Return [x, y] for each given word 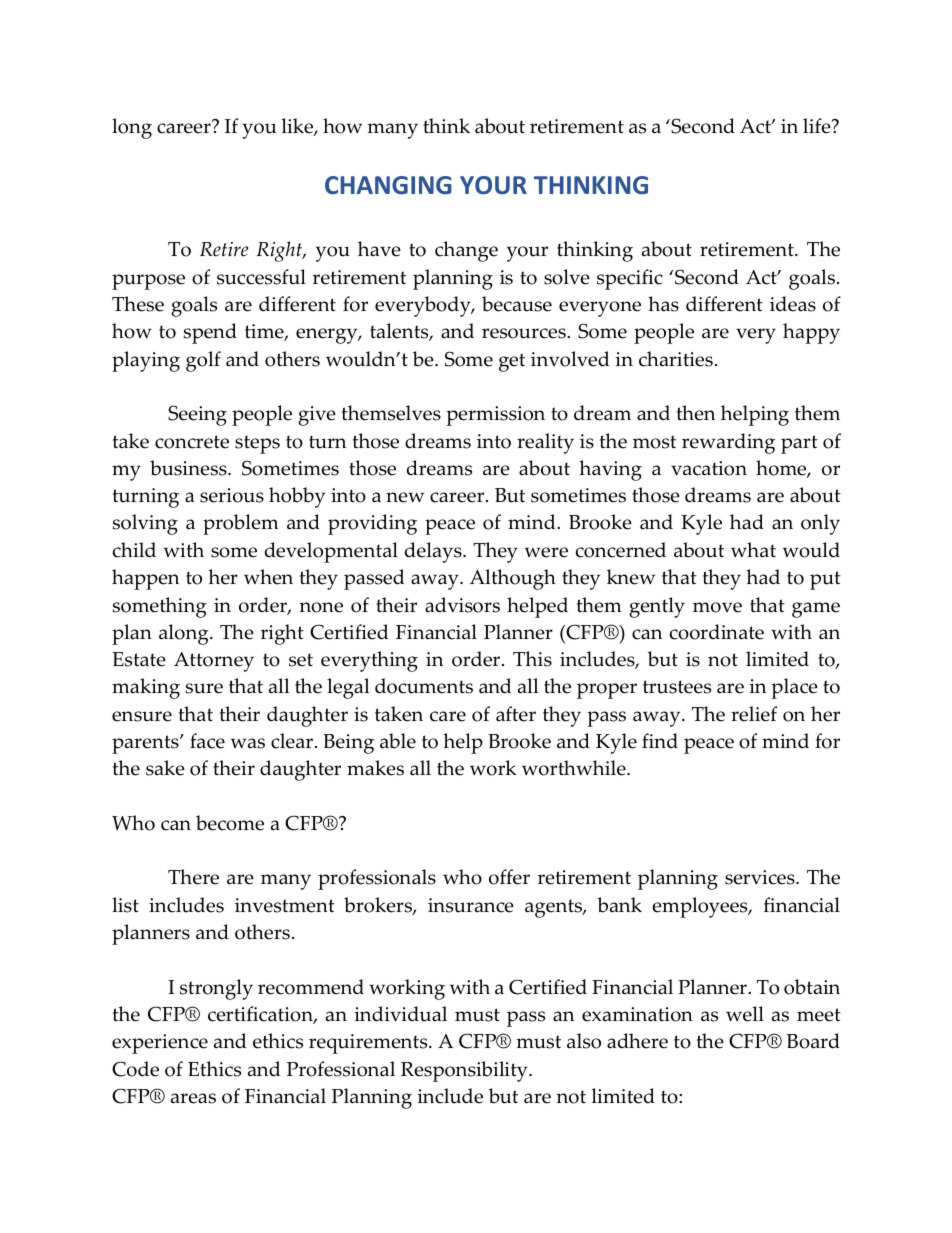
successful [261, 277]
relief [754, 714]
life [818, 126]
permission [495, 416]
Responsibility [465, 1071]
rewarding [728, 443]
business [189, 468]
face [207, 741]
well [745, 1014]
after [516, 714]
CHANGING [388, 185]
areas [193, 1098]
